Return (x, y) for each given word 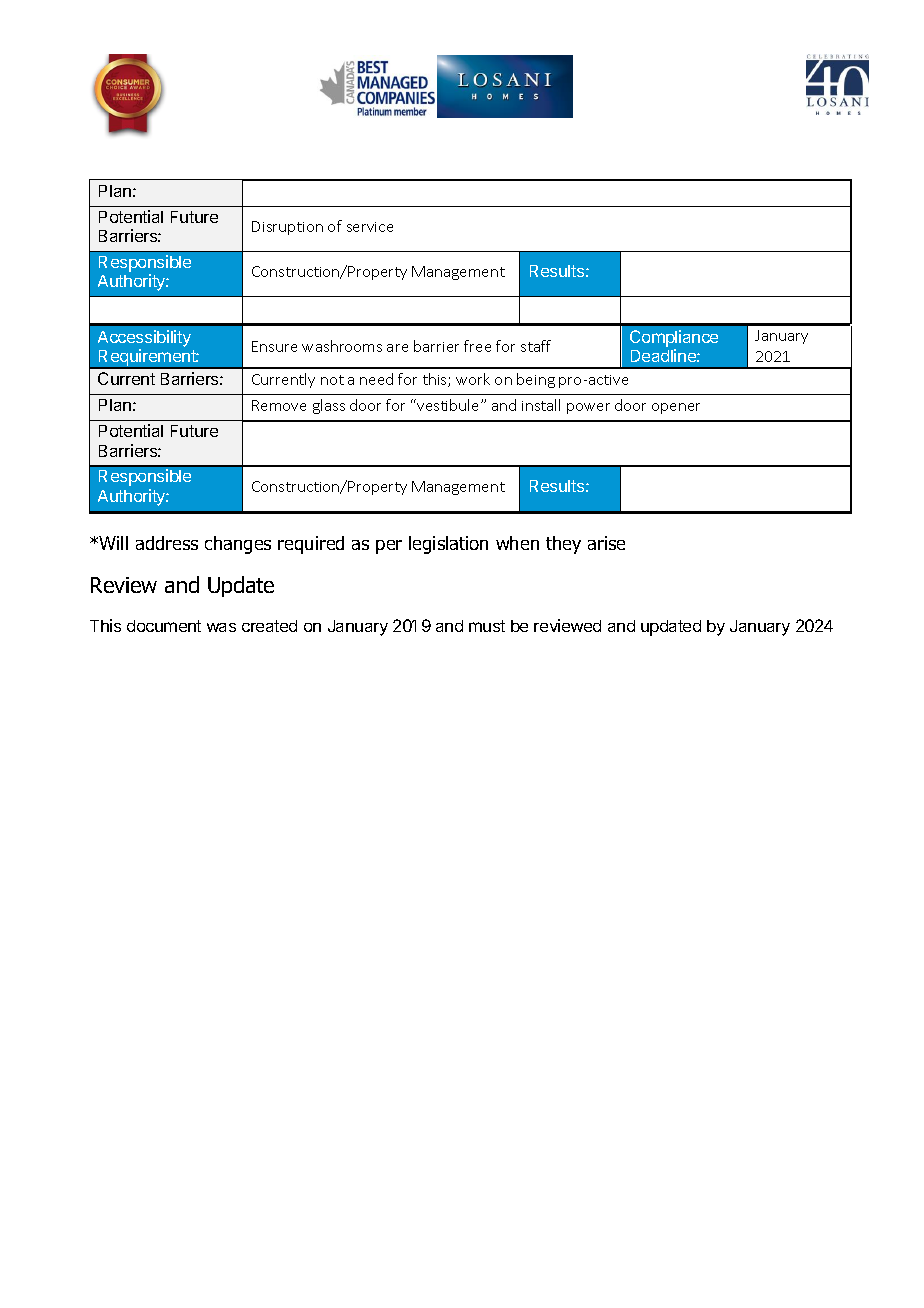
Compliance (674, 338)
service (370, 227)
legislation (448, 545)
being (536, 380)
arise (606, 543)
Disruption (287, 228)
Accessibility (144, 338)
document (164, 626)
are (397, 348)
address (167, 543)
